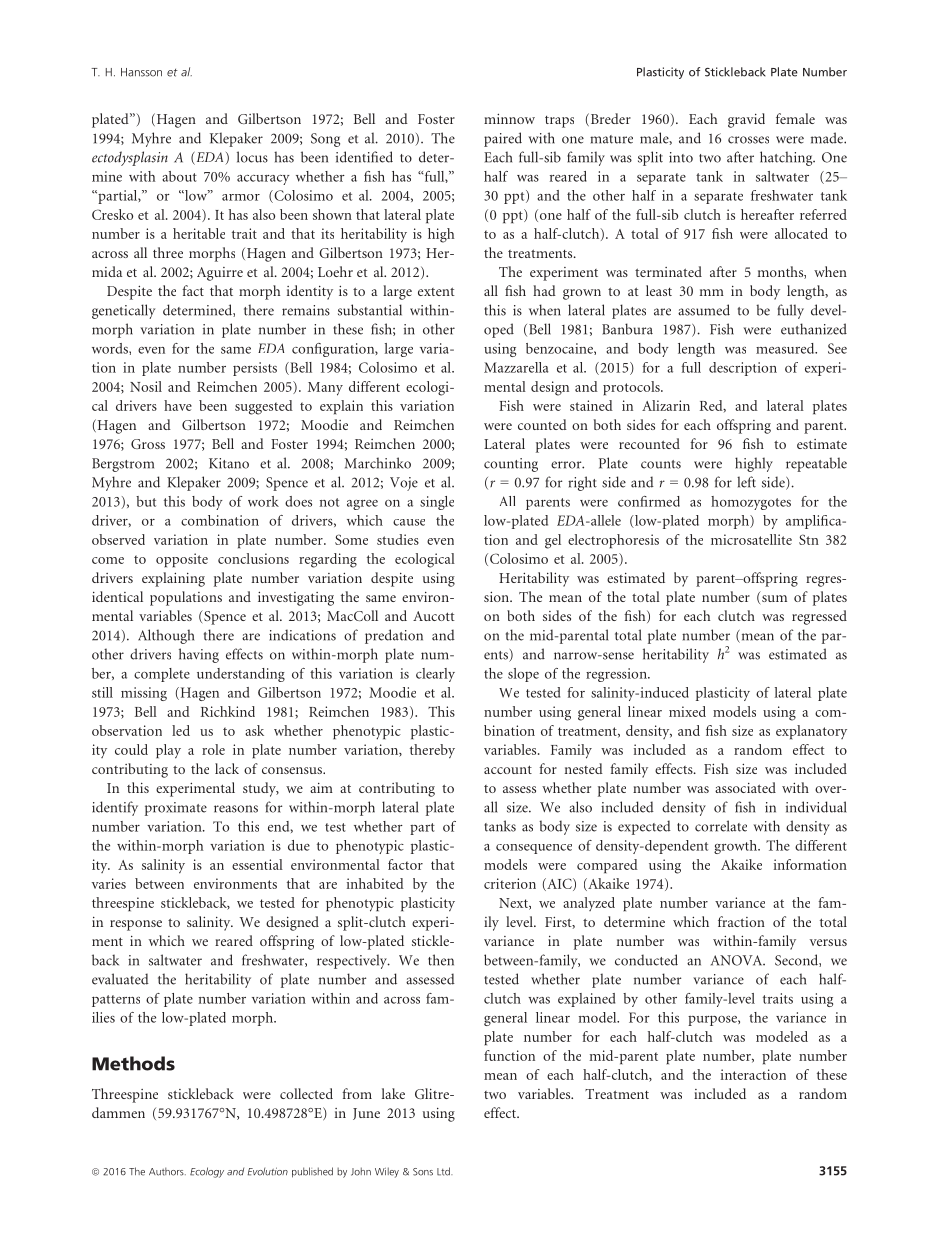  I want to click on Ecology, so click(207, 1172).
